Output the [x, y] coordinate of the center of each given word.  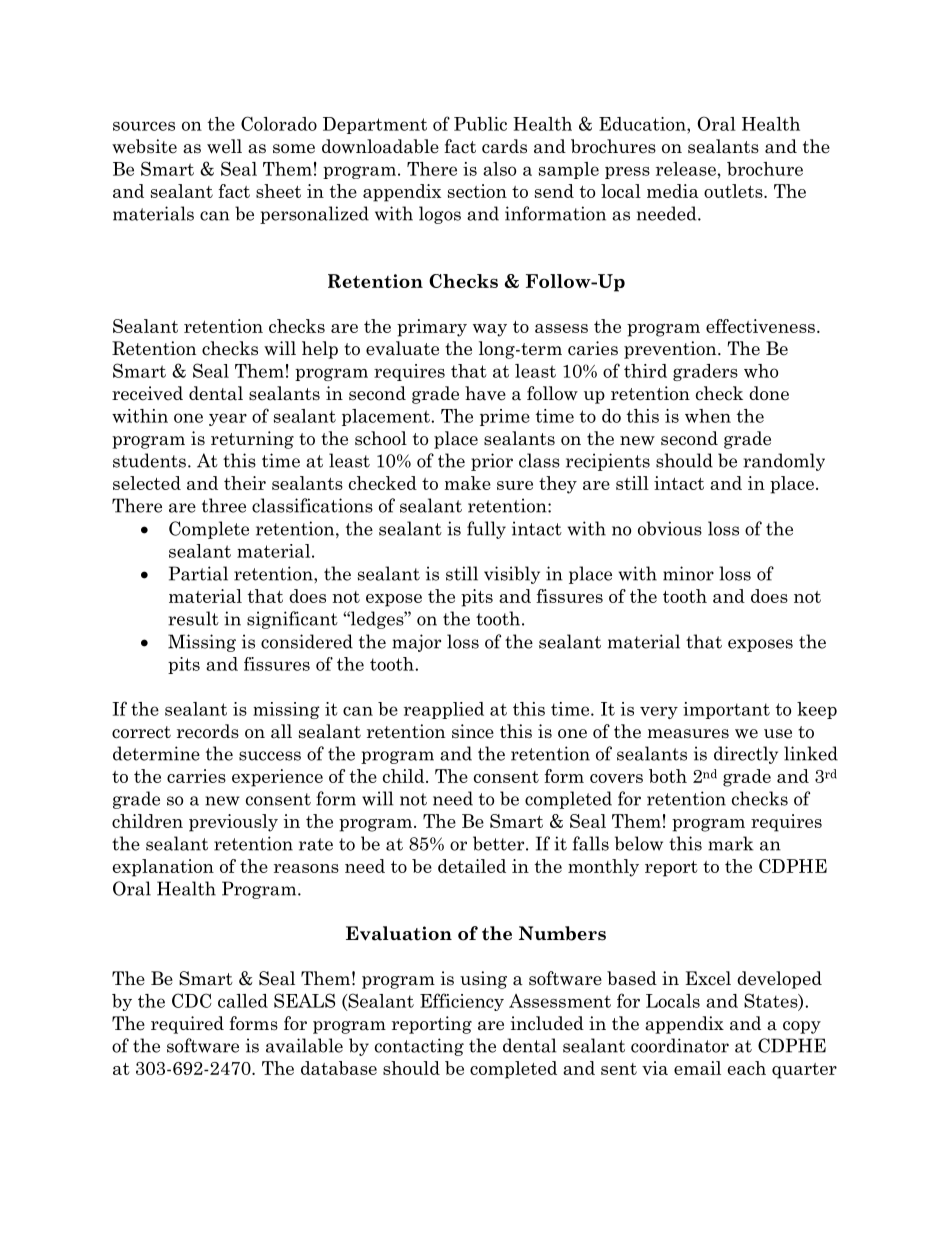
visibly [512, 575]
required [187, 1025]
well [224, 146]
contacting [419, 1047]
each [747, 1068]
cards [504, 146]
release [686, 169]
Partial [198, 573]
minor [688, 573]
